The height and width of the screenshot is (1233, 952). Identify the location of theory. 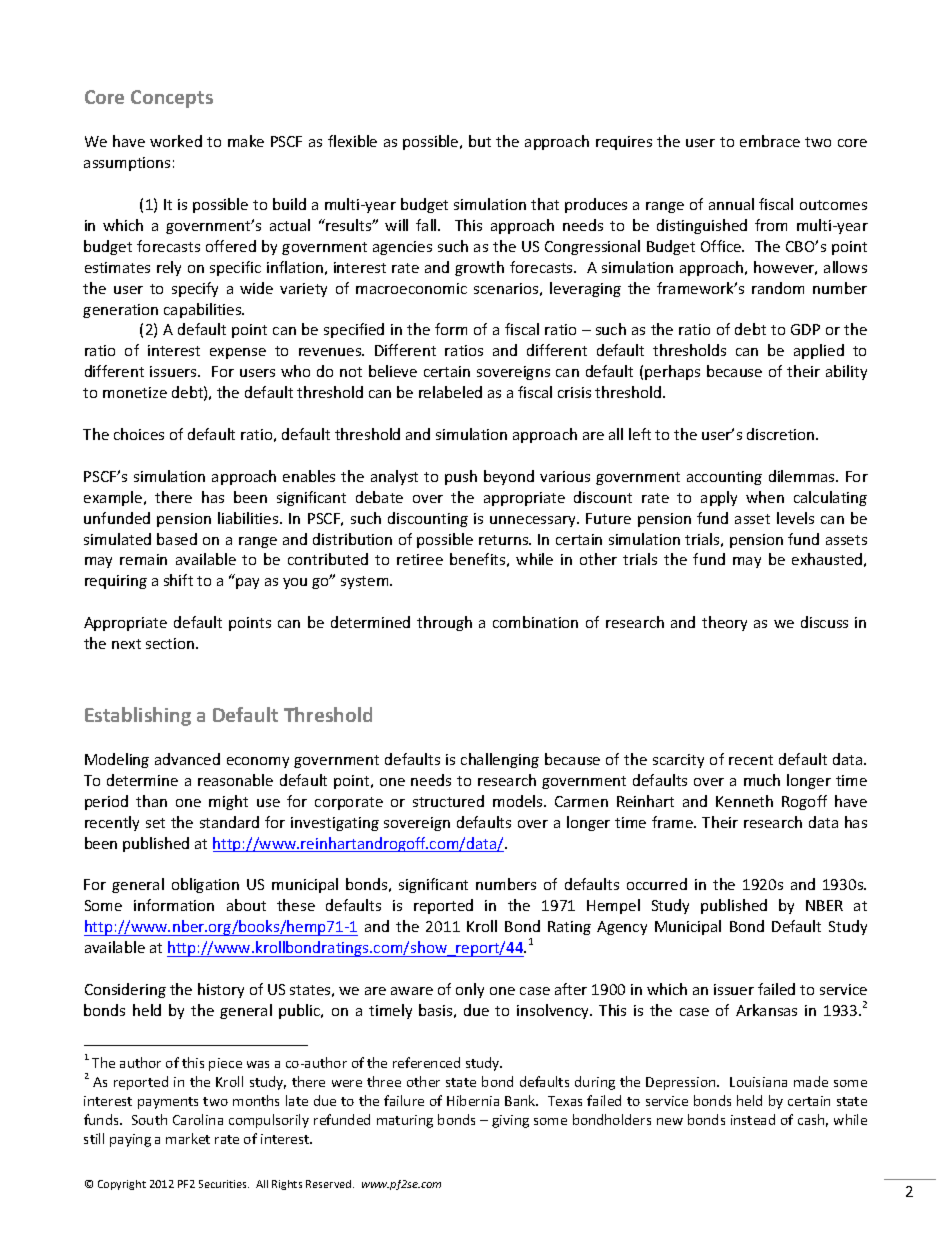
(724, 623).
